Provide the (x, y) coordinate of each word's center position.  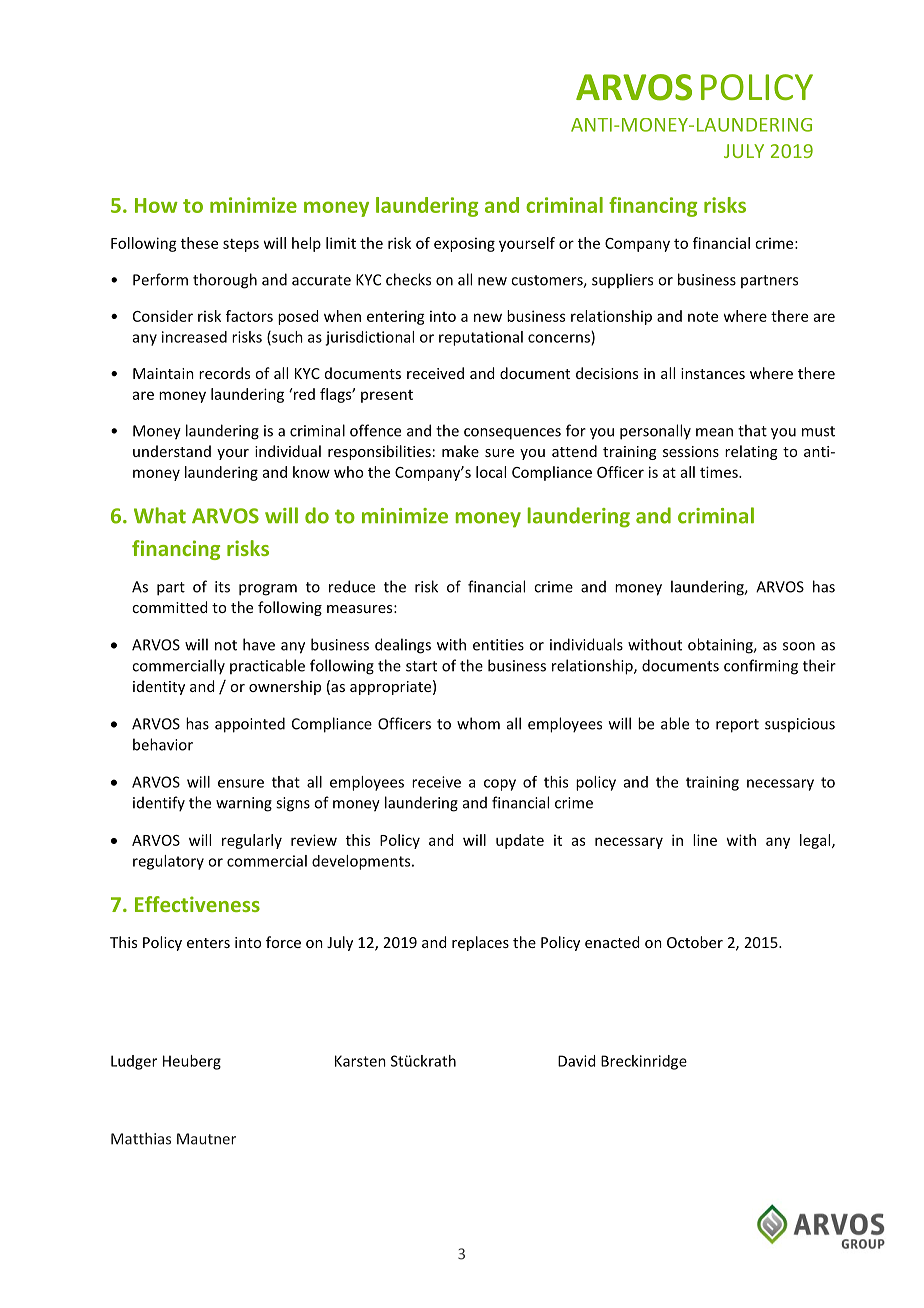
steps (241, 245)
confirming (761, 667)
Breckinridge (644, 1062)
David (576, 1061)
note (703, 317)
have (259, 644)
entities (498, 645)
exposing (464, 245)
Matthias (141, 1138)
